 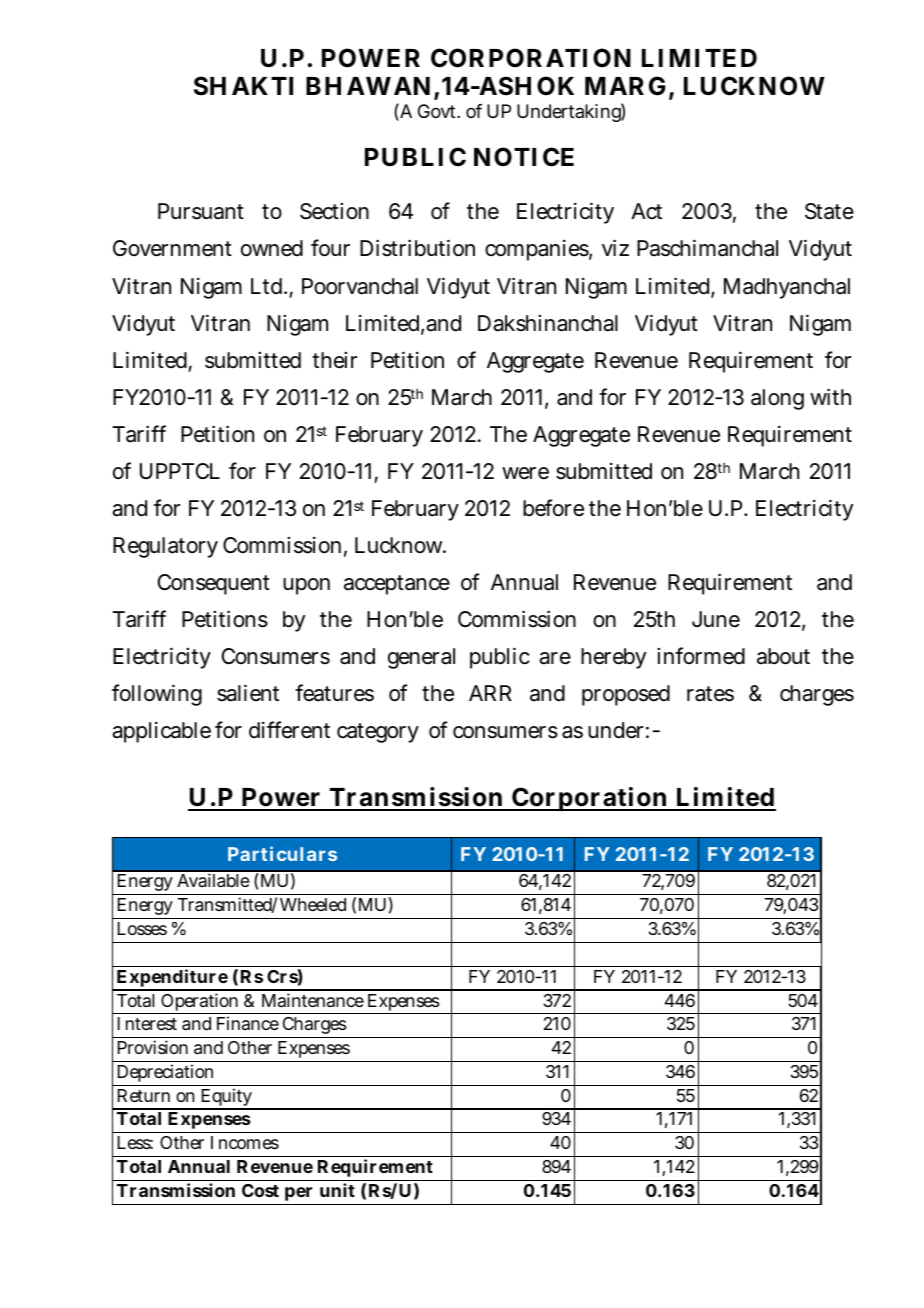 I want to click on Cost, so click(x=260, y=1190).
